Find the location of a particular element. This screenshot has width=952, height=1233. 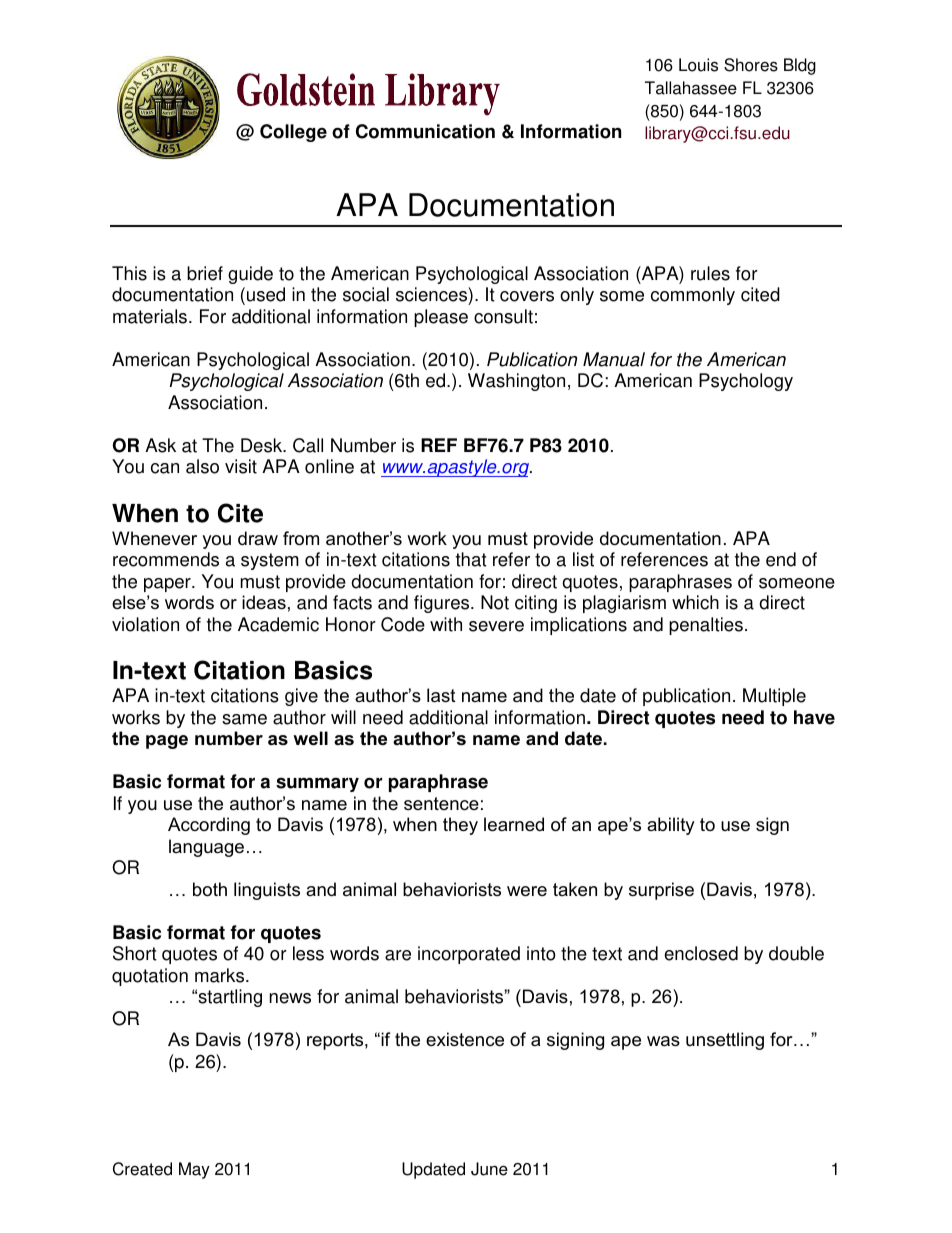

Communication is located at coordinates (425, 131).
